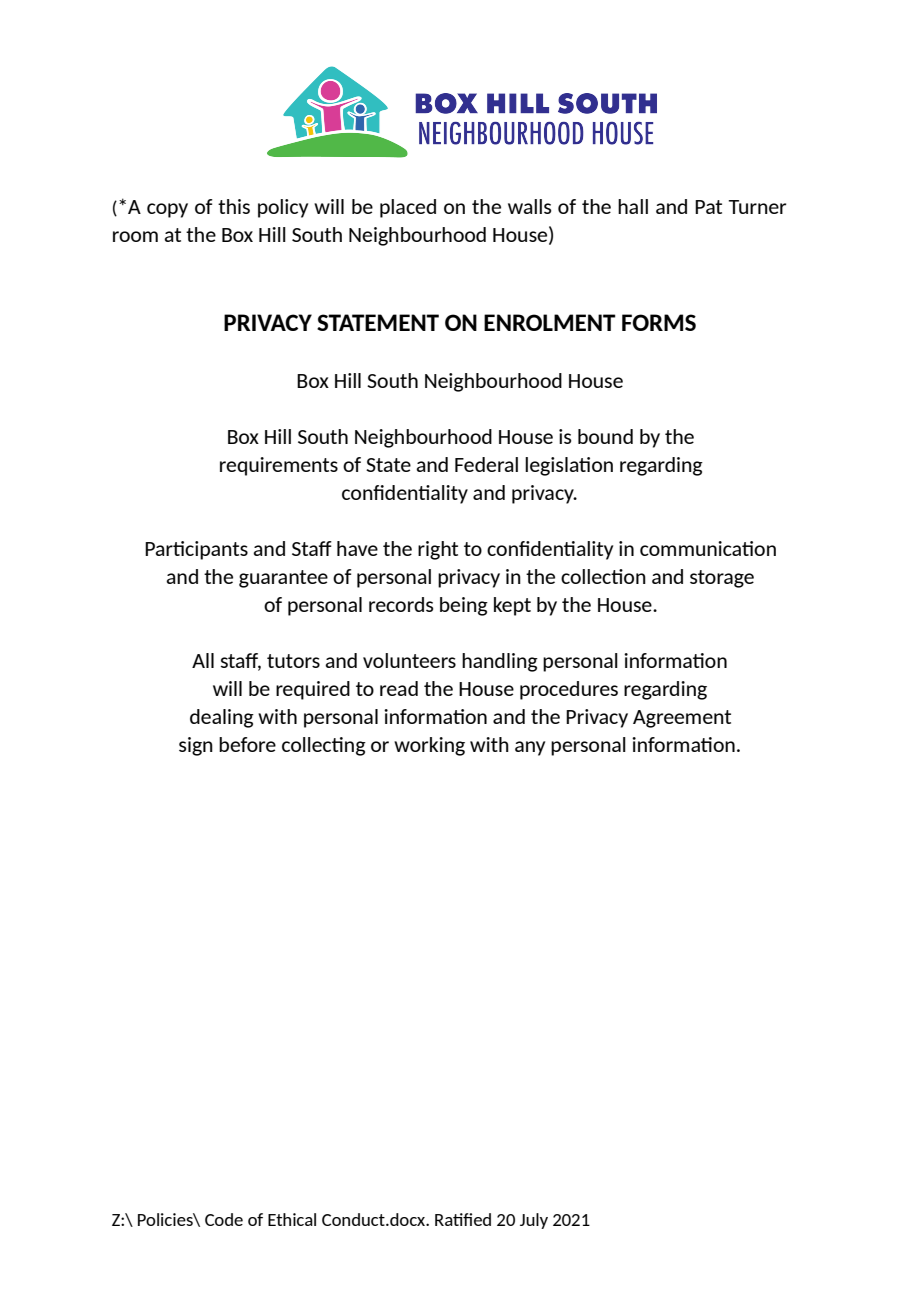  What do you see at coordinates (292, 1219) in the page?
I see `Ethical` at bounding box center [292, 1219].
